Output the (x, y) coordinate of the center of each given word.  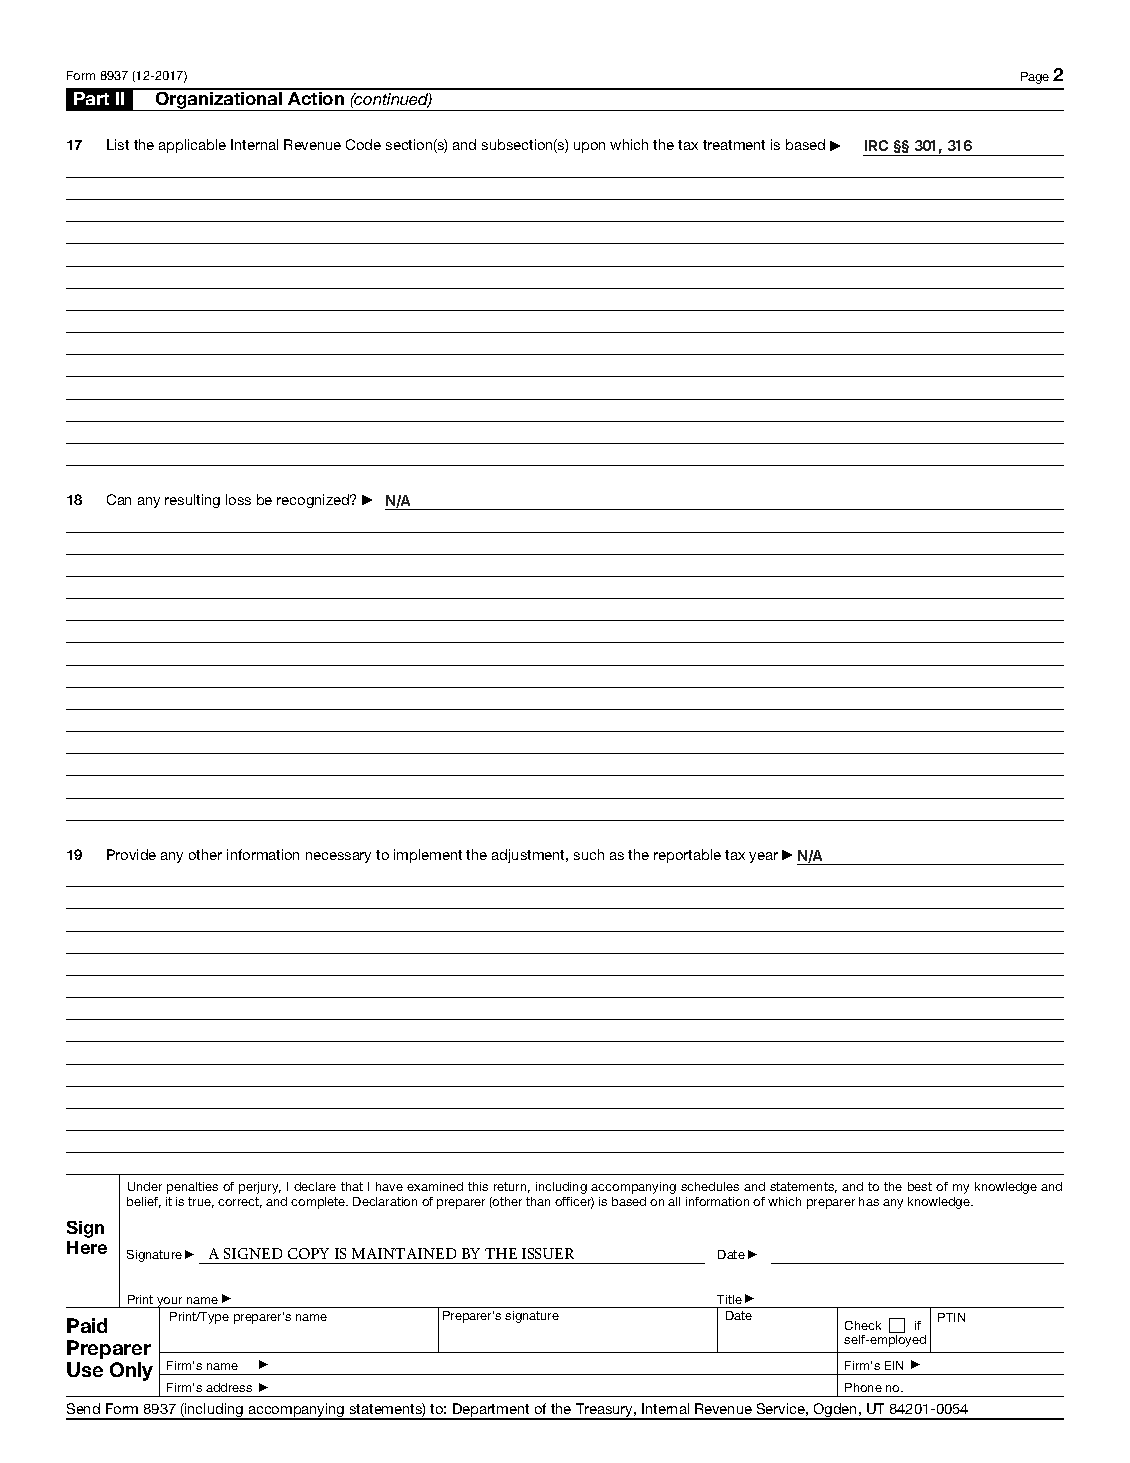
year (763, 857)
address (229, 1387)
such (589, 854)
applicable (192, 146)
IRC (876, 145)
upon (589, 147)
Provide (131, 854)
